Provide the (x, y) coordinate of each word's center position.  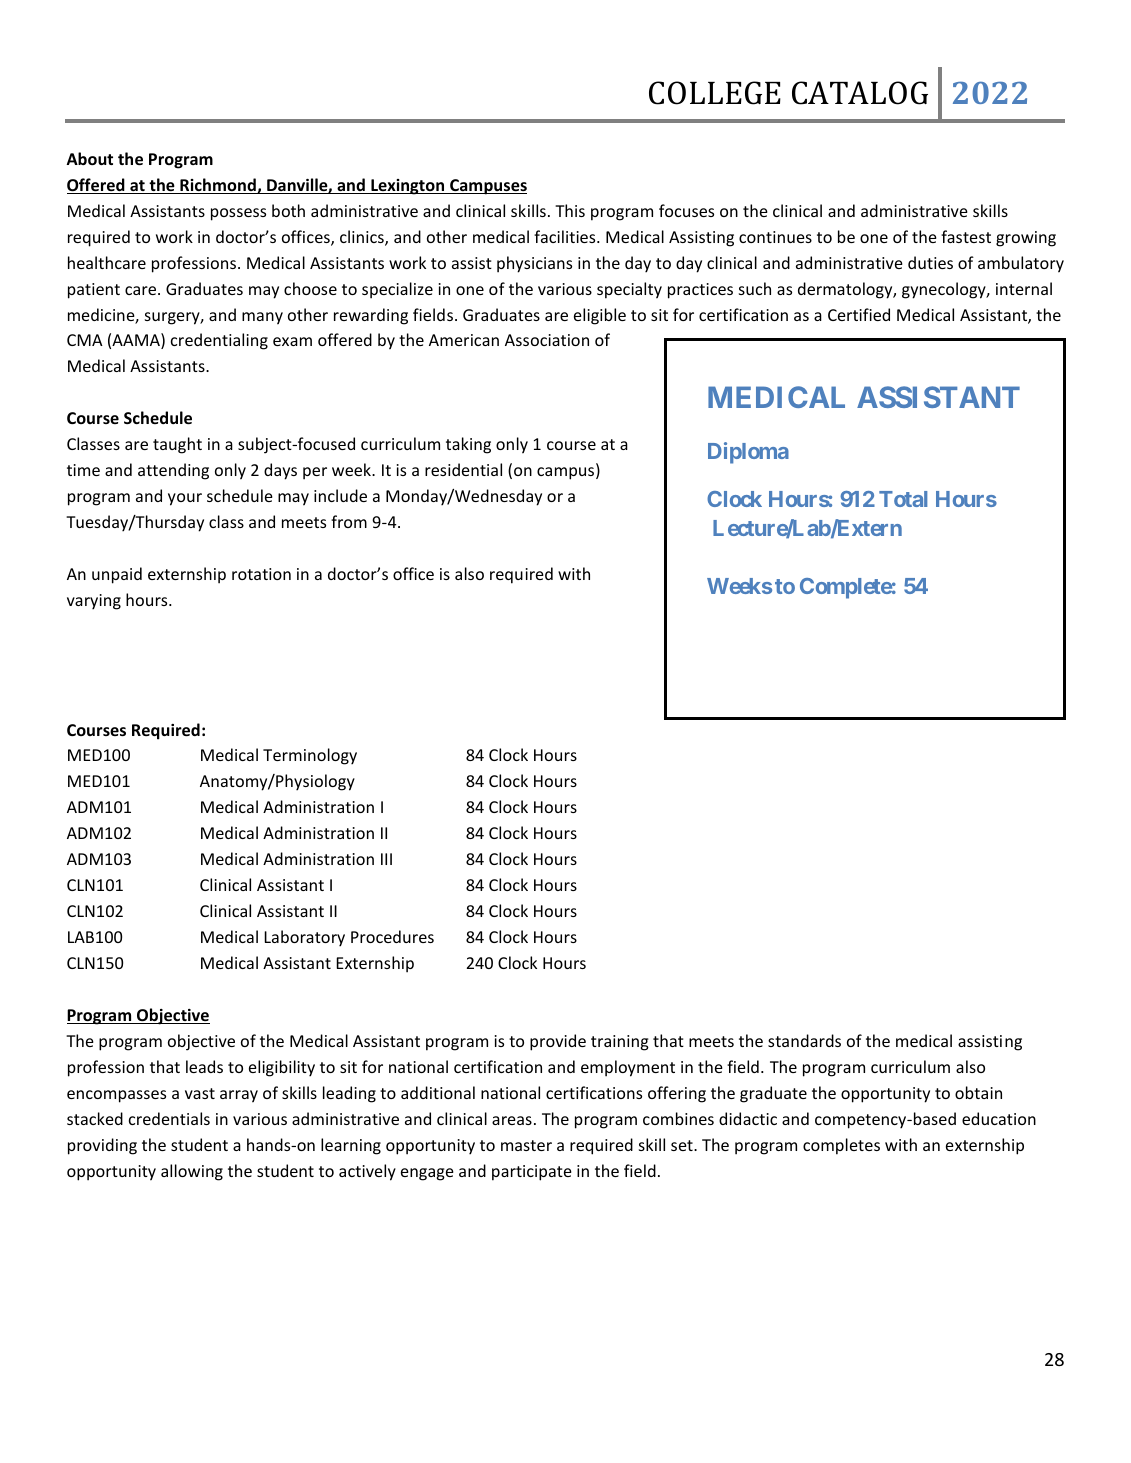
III (386, 859)
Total (903, 499)
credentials (169, 1118)
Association (547, 340)
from (349, 521)
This (570, 210)
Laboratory (304, 938)
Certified (859, 314)
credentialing (219, 341)
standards (804, 1040)
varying (94, 602)
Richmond (218, 186)
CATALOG (860, 93)
